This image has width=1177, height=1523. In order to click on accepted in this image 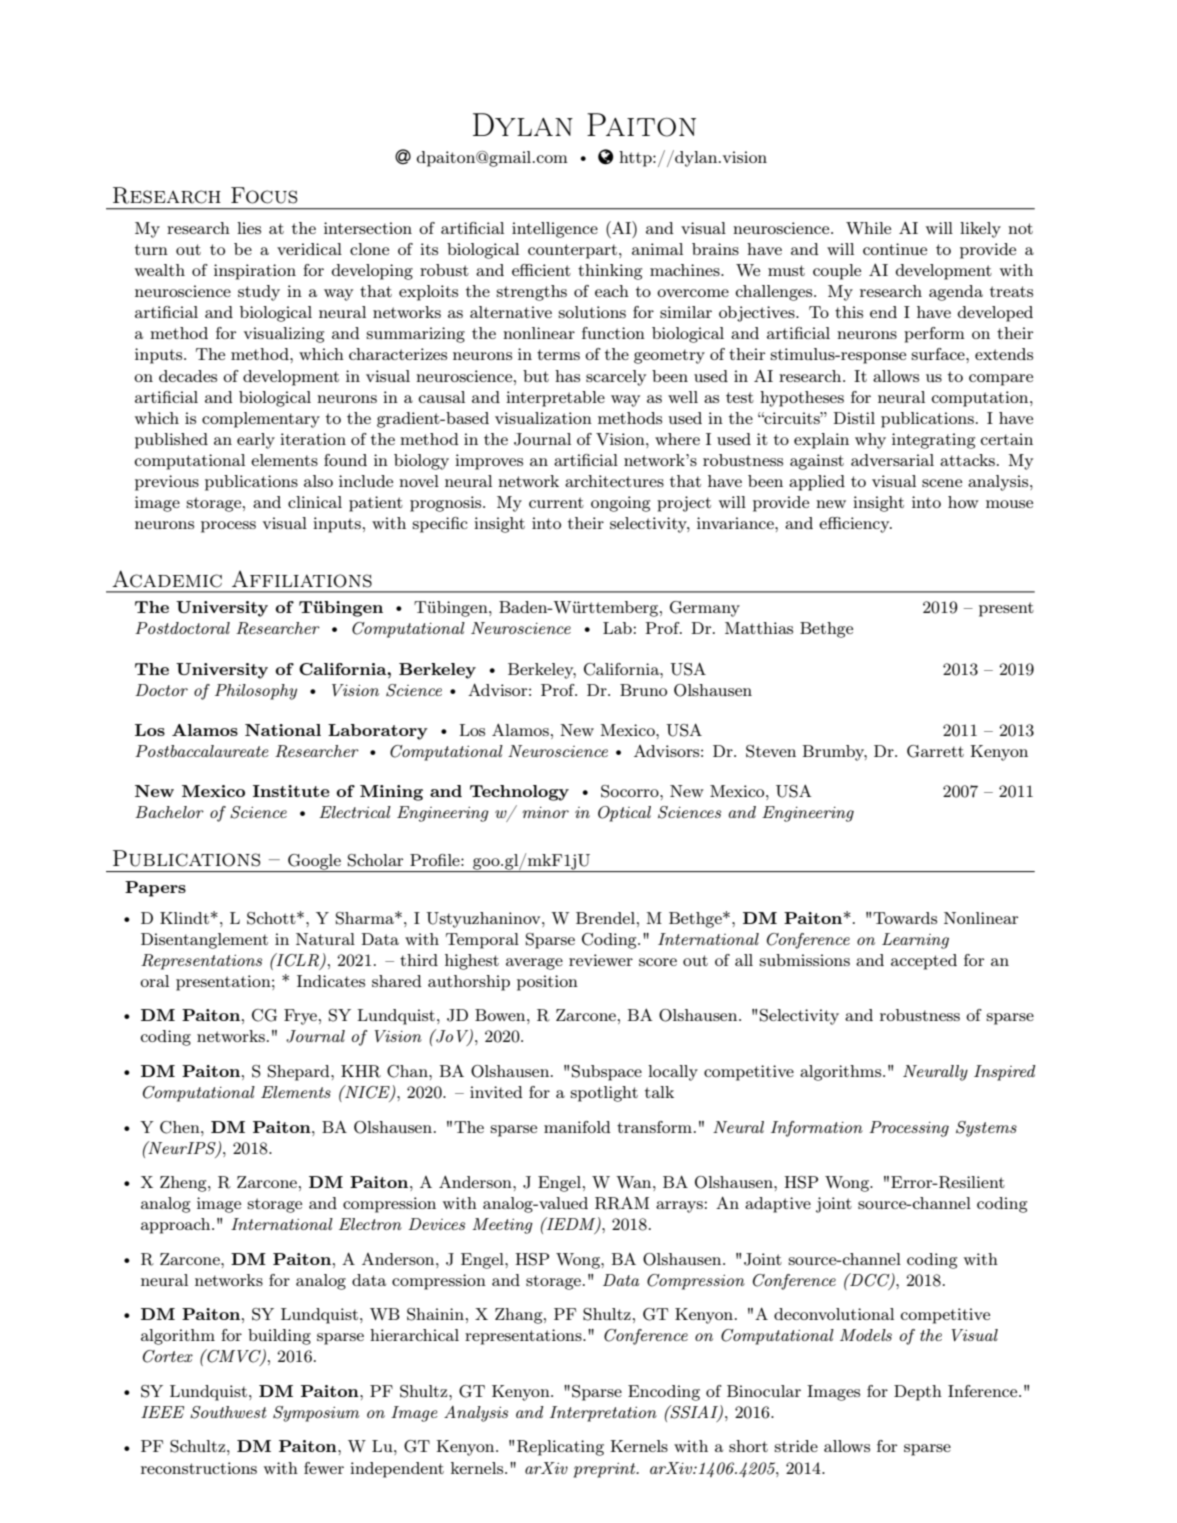, I will do `click(924, 962)`.
